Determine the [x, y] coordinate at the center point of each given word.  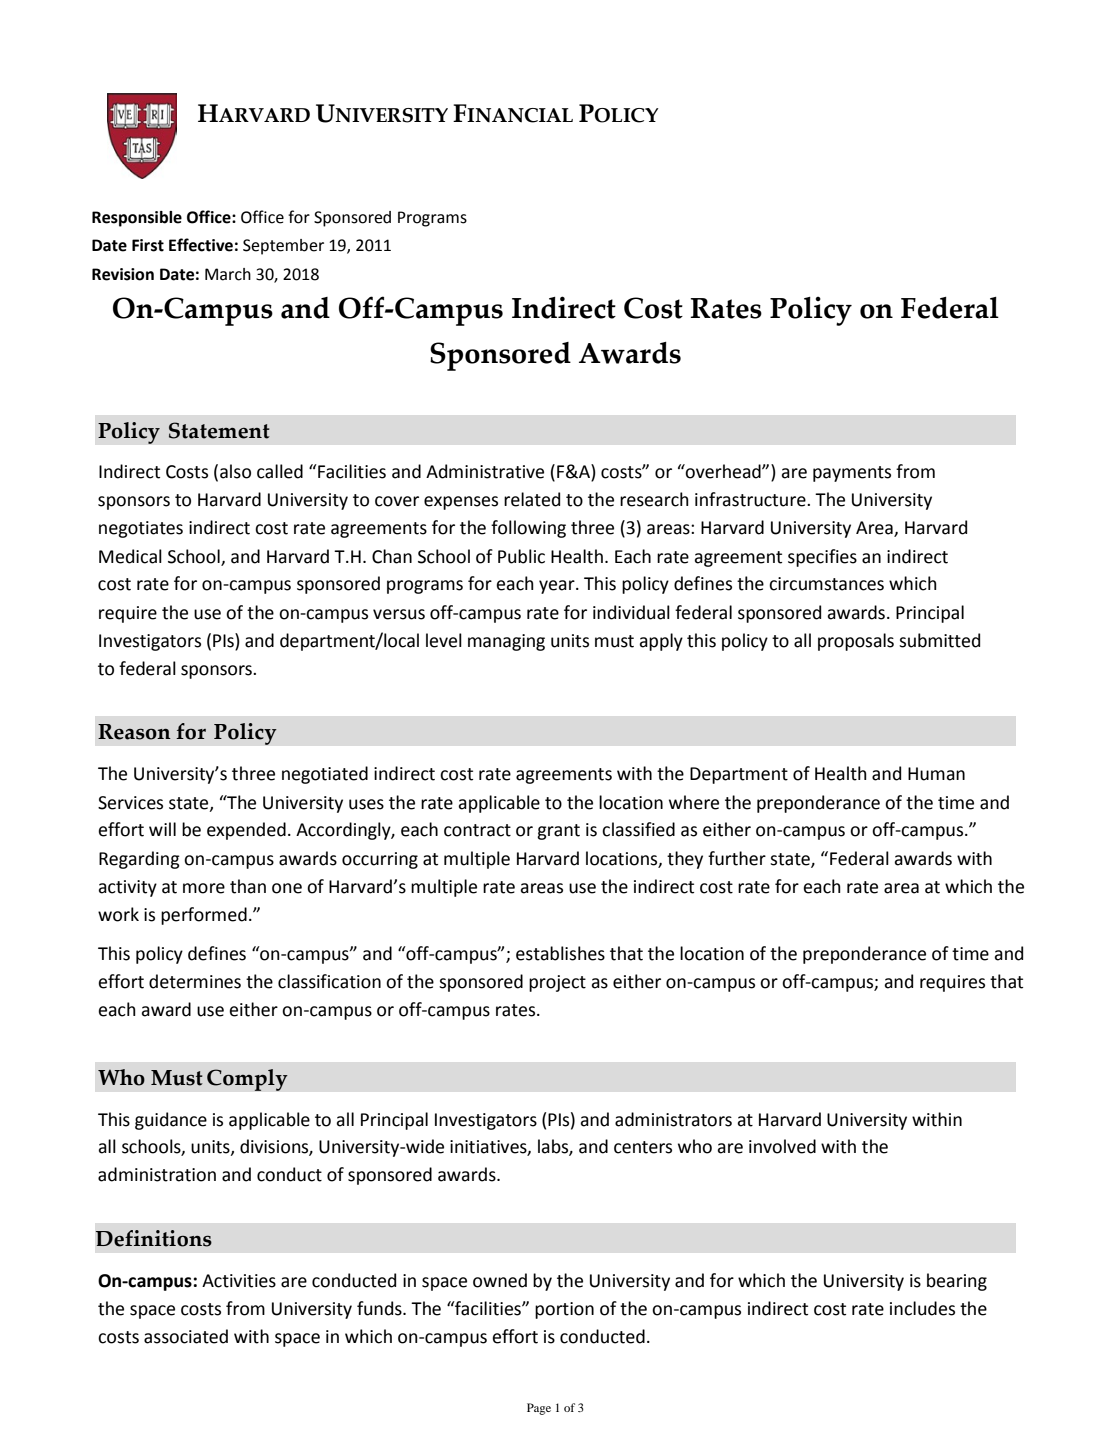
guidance [171, 1121]
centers [643, 1147]
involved [782, 1146]
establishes [560, 953]
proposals [856, 642]
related [532, 499]
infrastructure [751, 499]
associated [186, 1336]
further [737, 858]
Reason [134, 732]
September [283, 247]
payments [852, 474]
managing [506, 642]
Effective [201, 245]
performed [204, 916]
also [235, 471]
